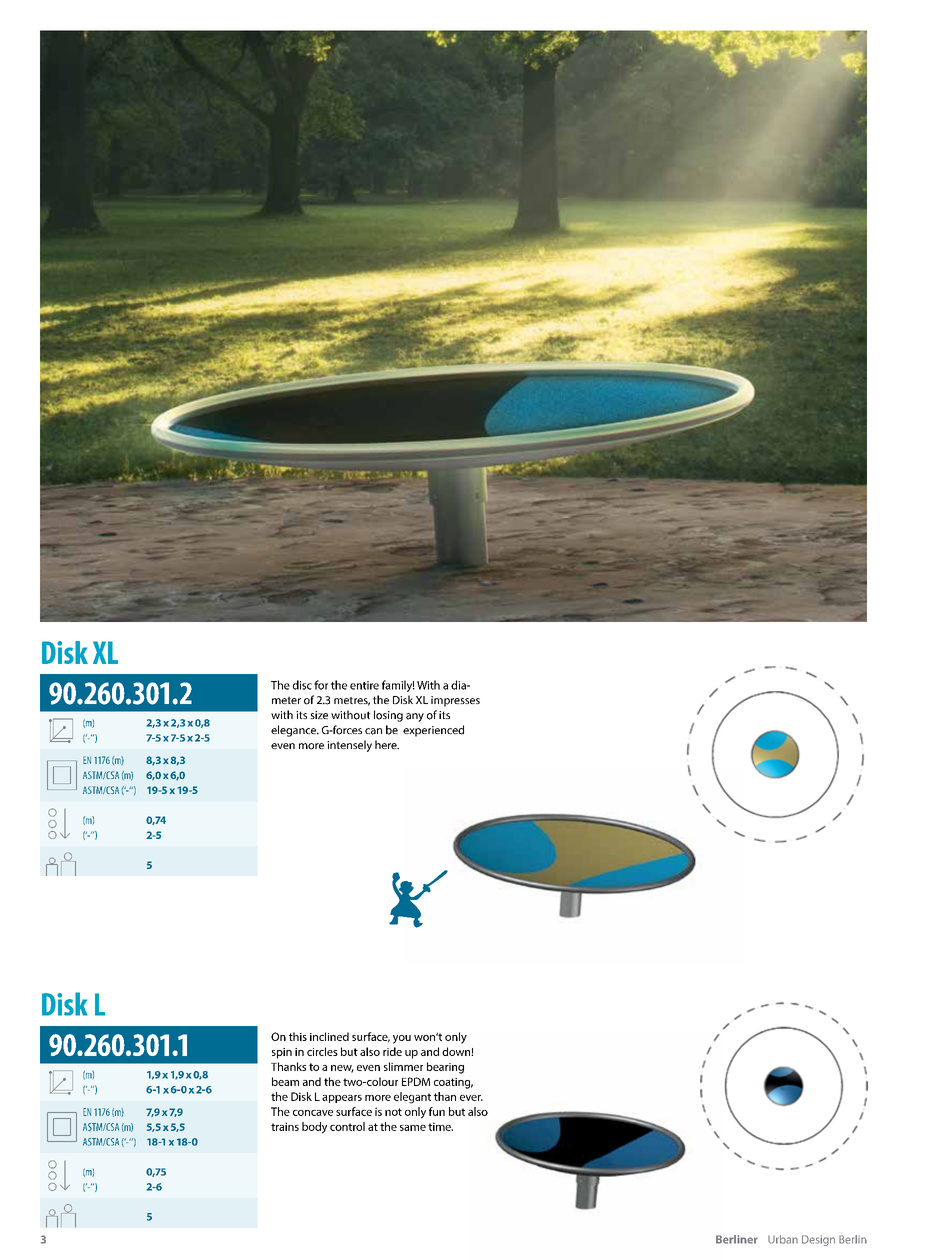  Describe the element at coordinates (349, 746) in the screenshot. I see `intensely` at that location.
